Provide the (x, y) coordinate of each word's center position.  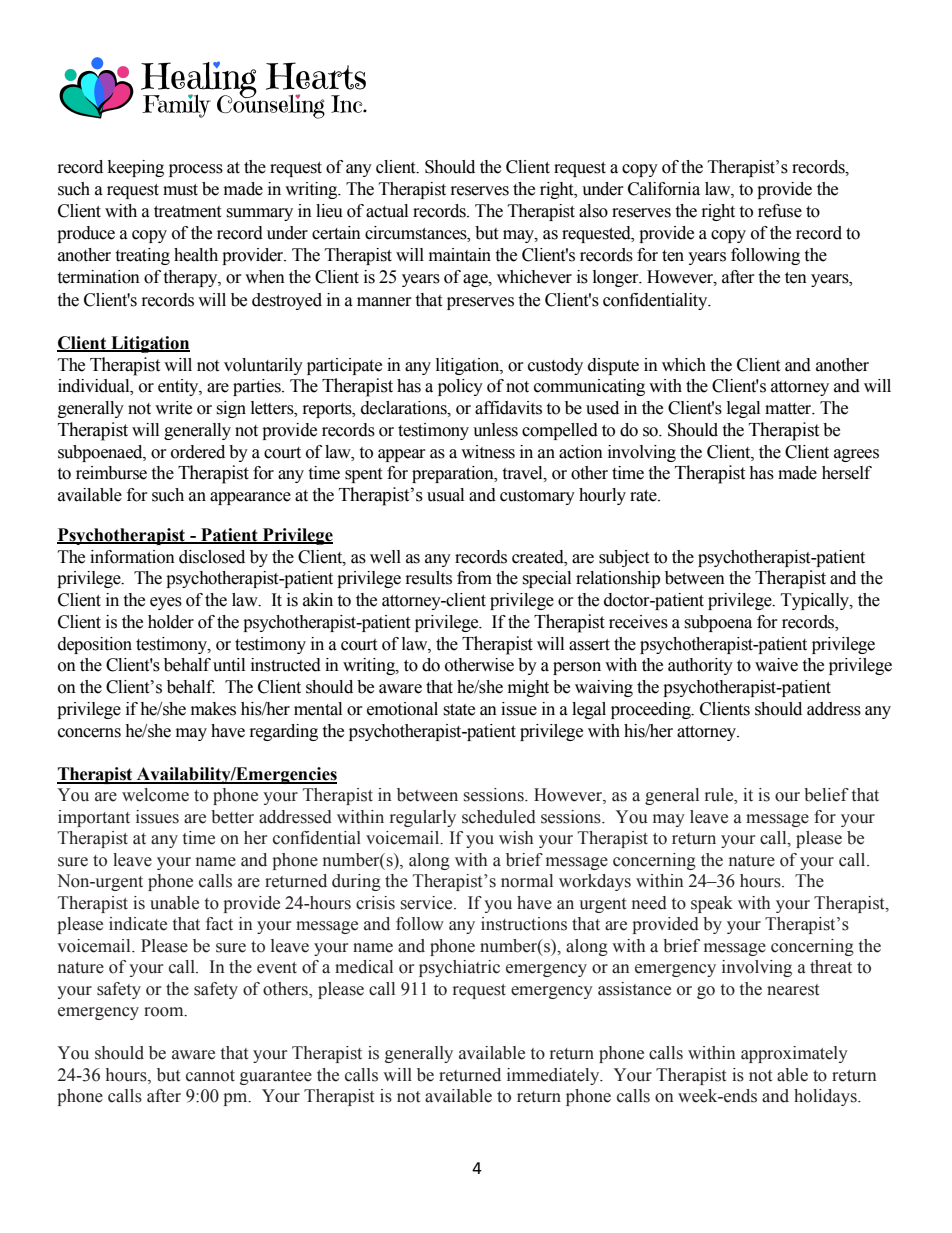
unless (495, 430)
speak (712, 904)
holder (171, 622)
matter (789, 409)
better (232, 817)
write (173, 408)
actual (387, 211)
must (180, 190)
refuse (780, 211)
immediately (554, 1076)
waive (776, 665)
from (474, 578)
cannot (210, 1076)
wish (516, 838)
